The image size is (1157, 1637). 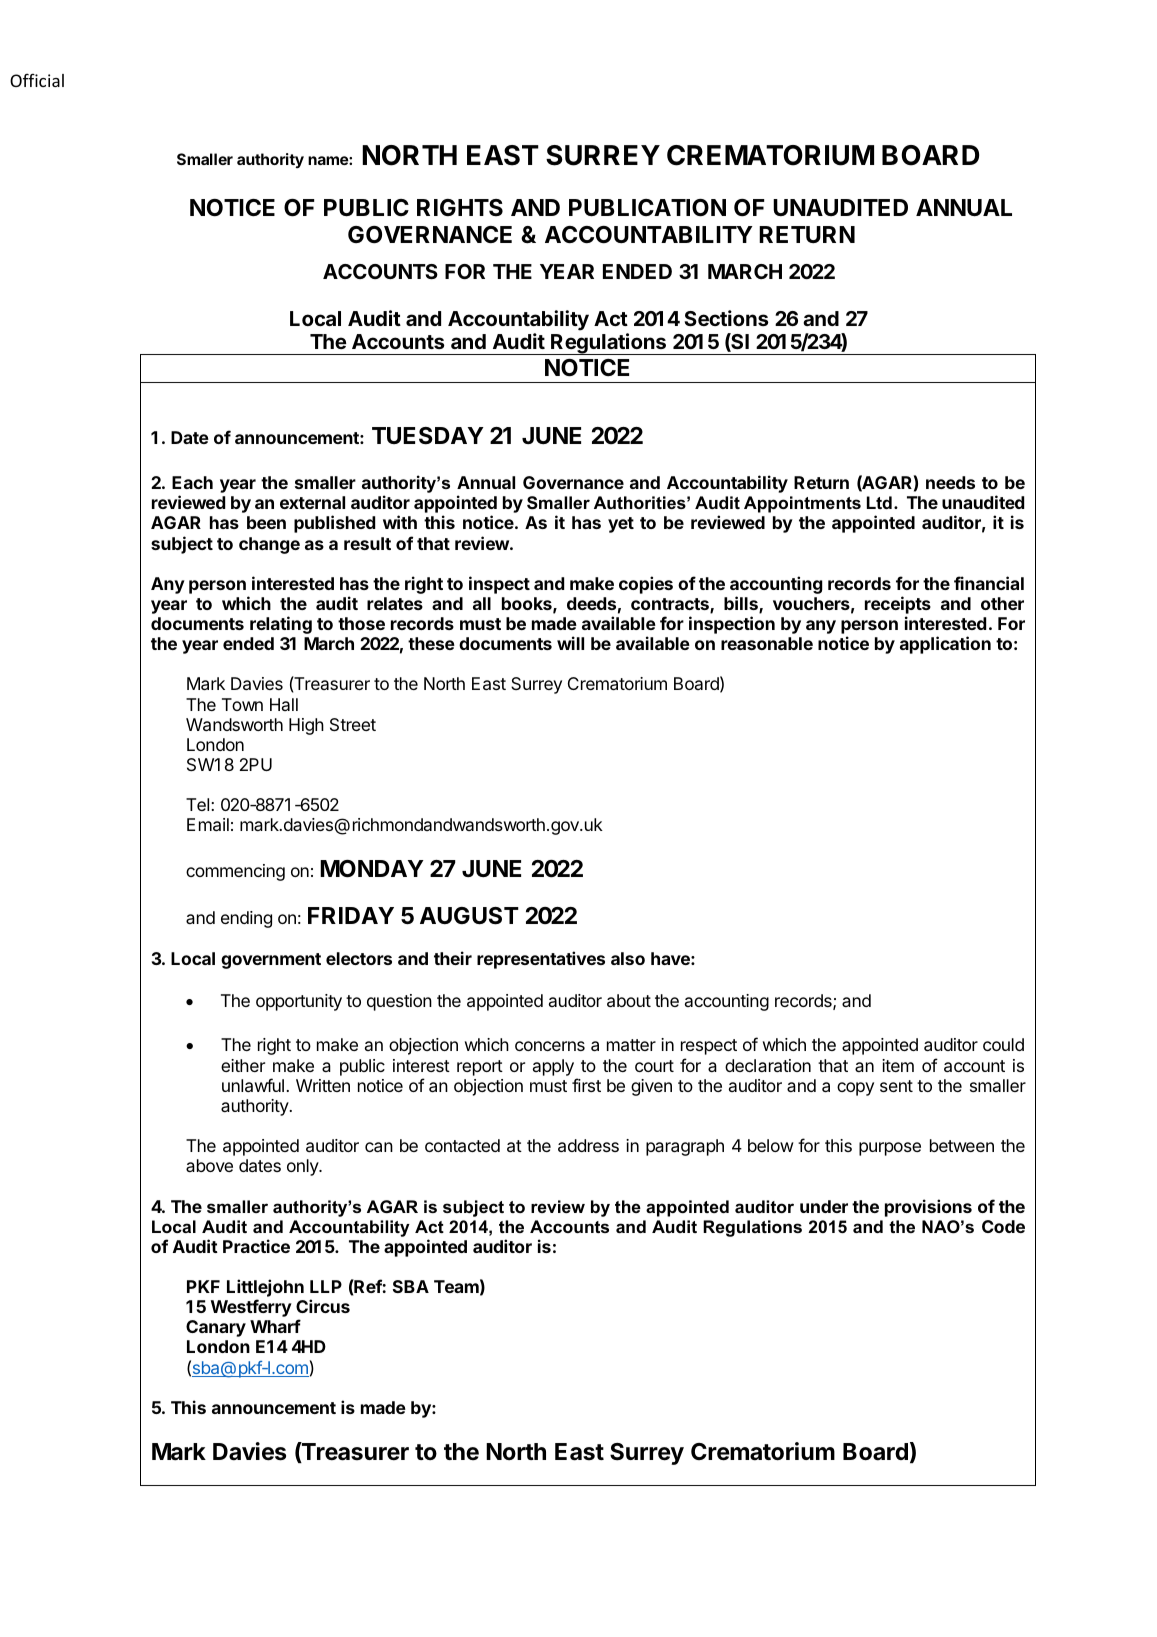 I want to click on Town, so click(x=242, y=704).
